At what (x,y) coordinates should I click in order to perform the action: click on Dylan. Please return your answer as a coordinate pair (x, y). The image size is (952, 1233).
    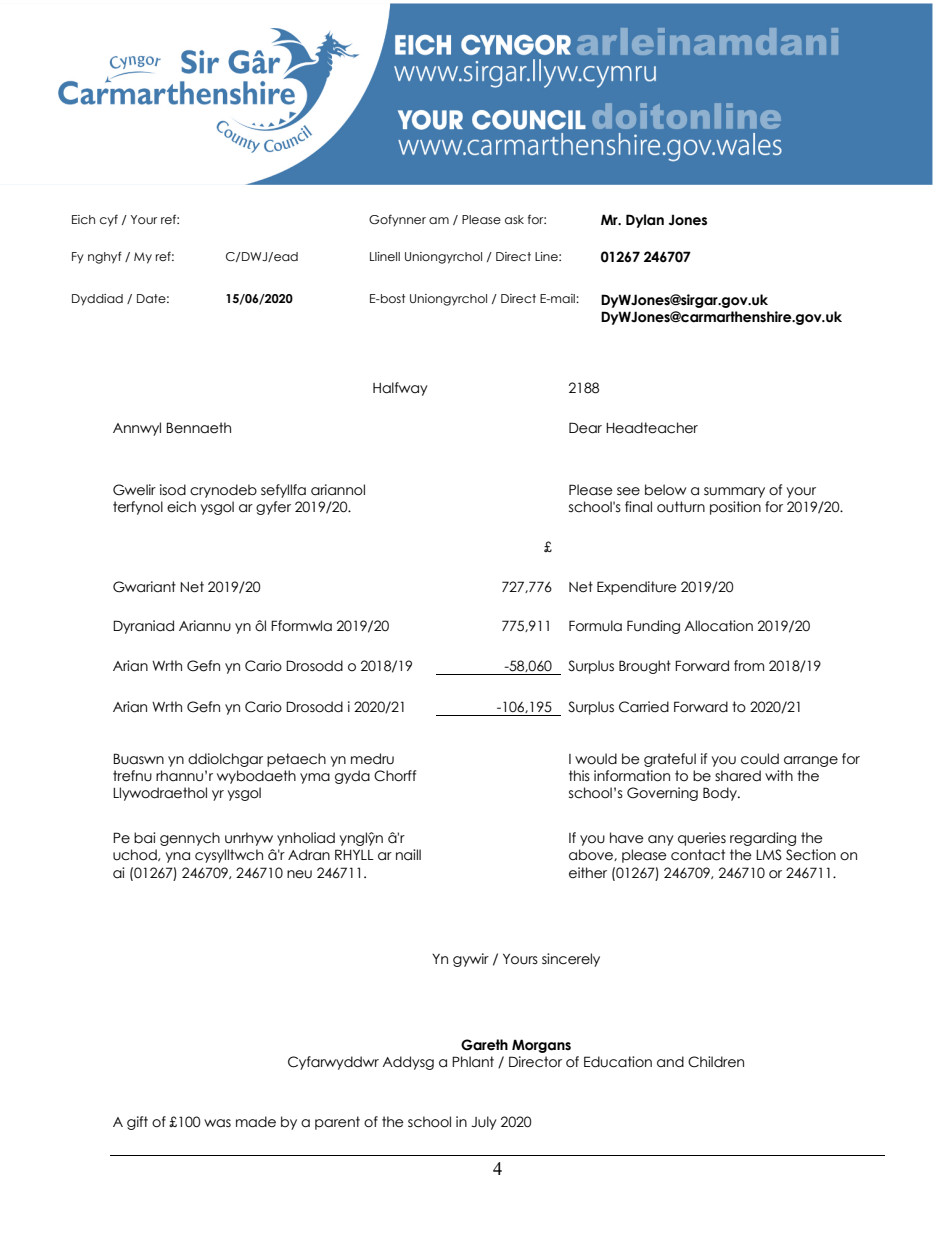
    Looking at the image, I should click on (645, 221).
